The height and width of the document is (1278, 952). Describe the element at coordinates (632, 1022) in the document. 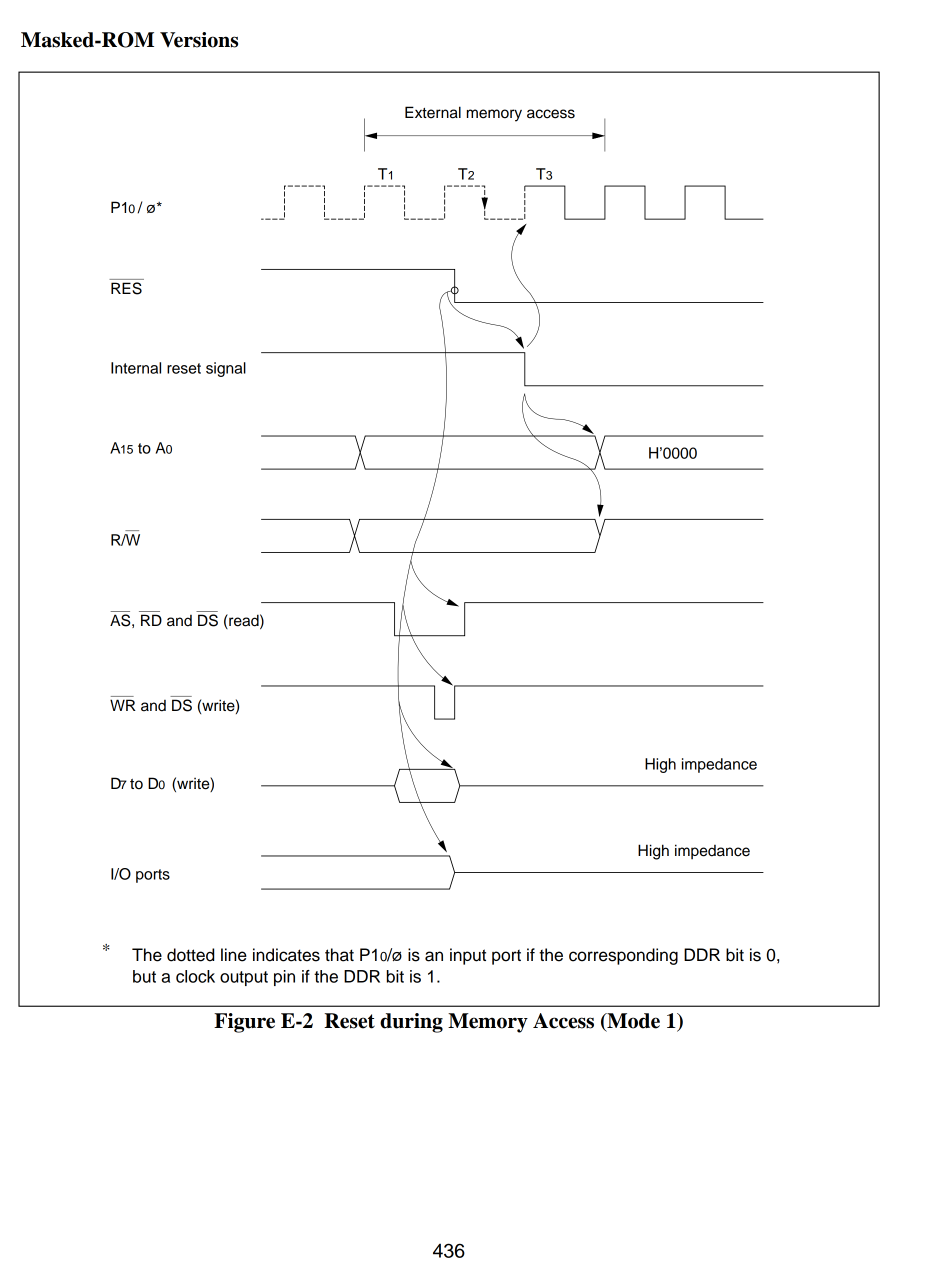

I see `Mode` at that location.
